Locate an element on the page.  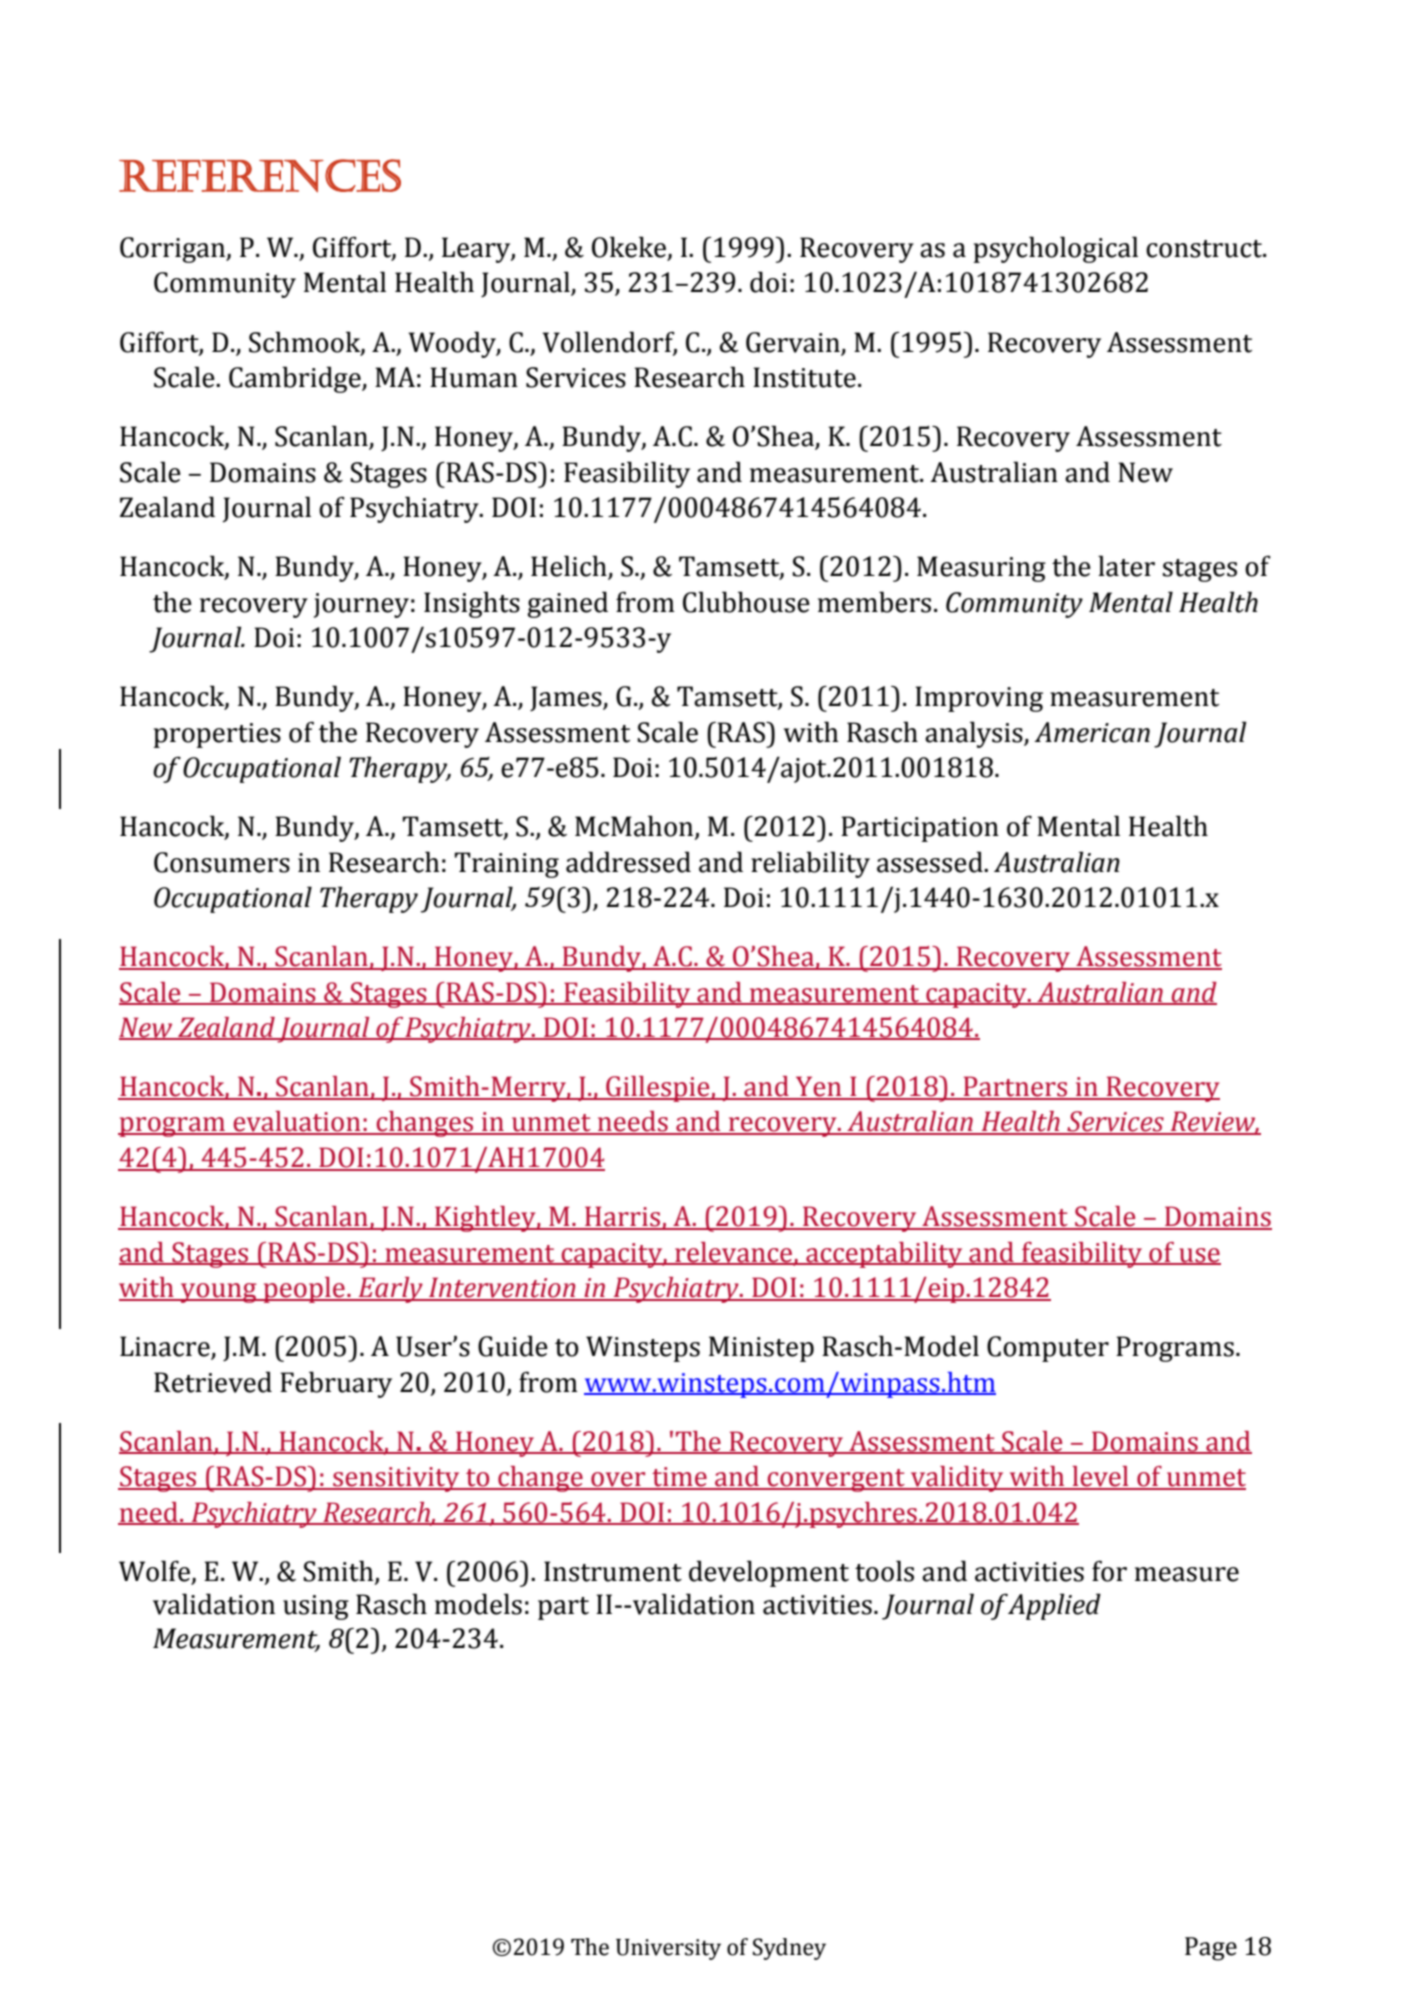
American is located at coordinates (1092, 732).
